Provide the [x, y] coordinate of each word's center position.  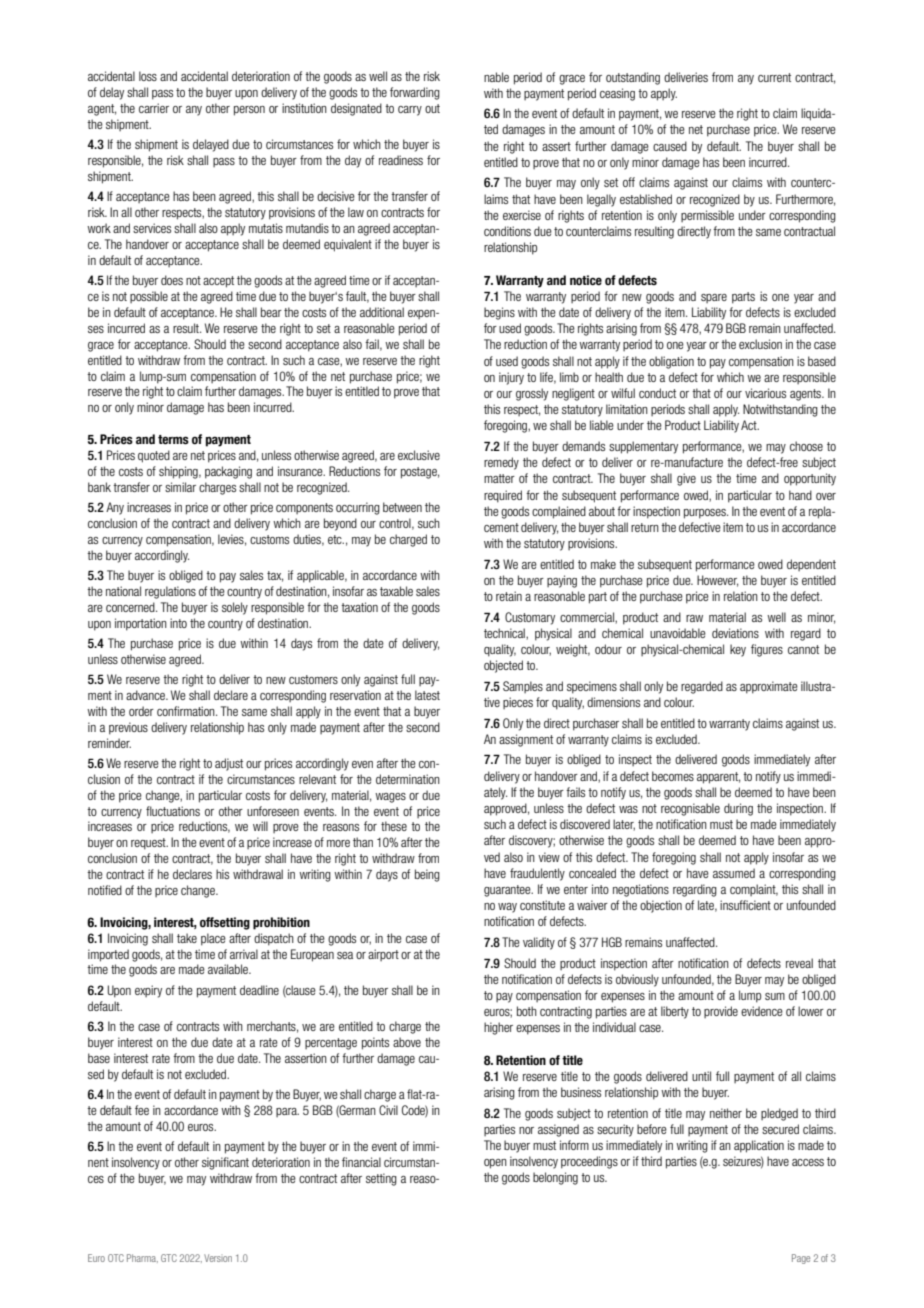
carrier [154, 108]
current [774, 77]
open [495, 1164]
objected [503, 666]
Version [218, 1258]
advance [146, 695]
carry [410, 111]
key [738, 650]
